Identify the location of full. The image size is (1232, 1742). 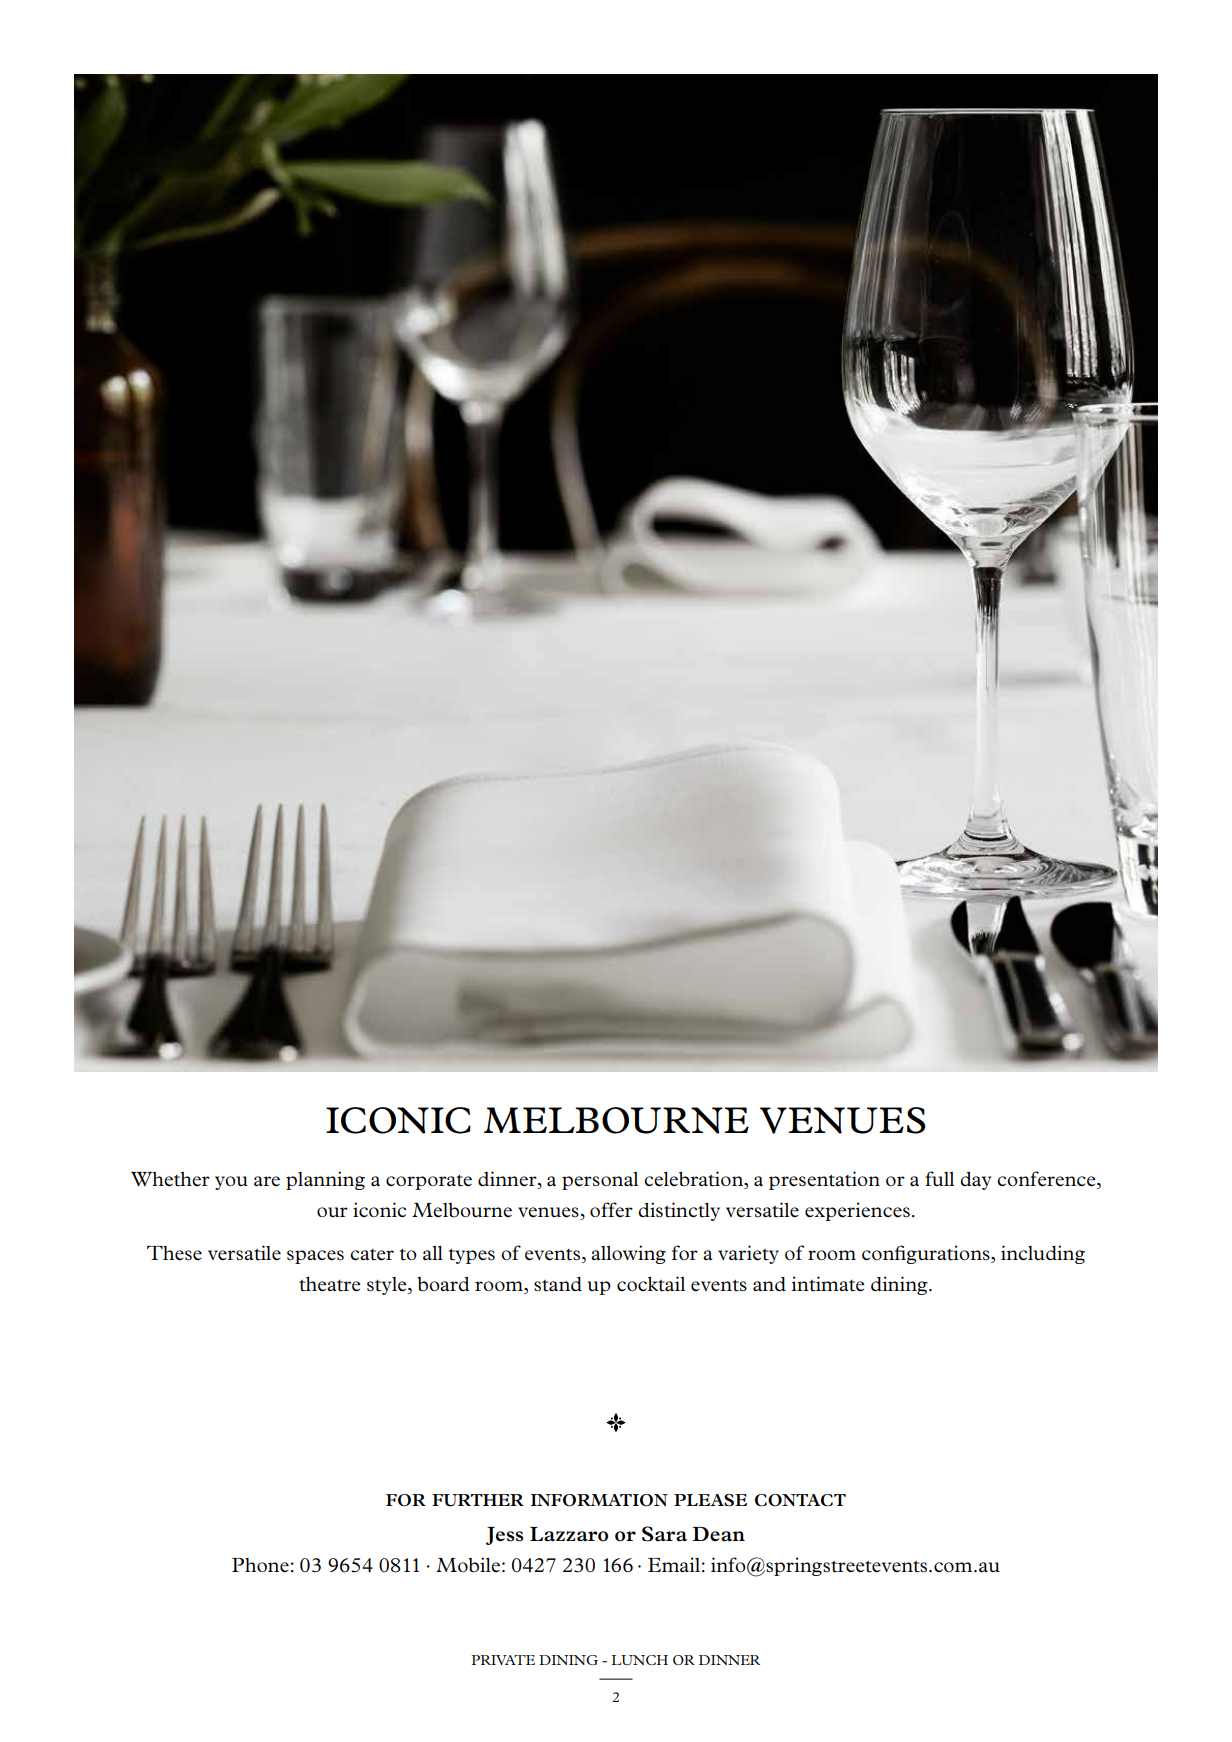
(939, 1178).
